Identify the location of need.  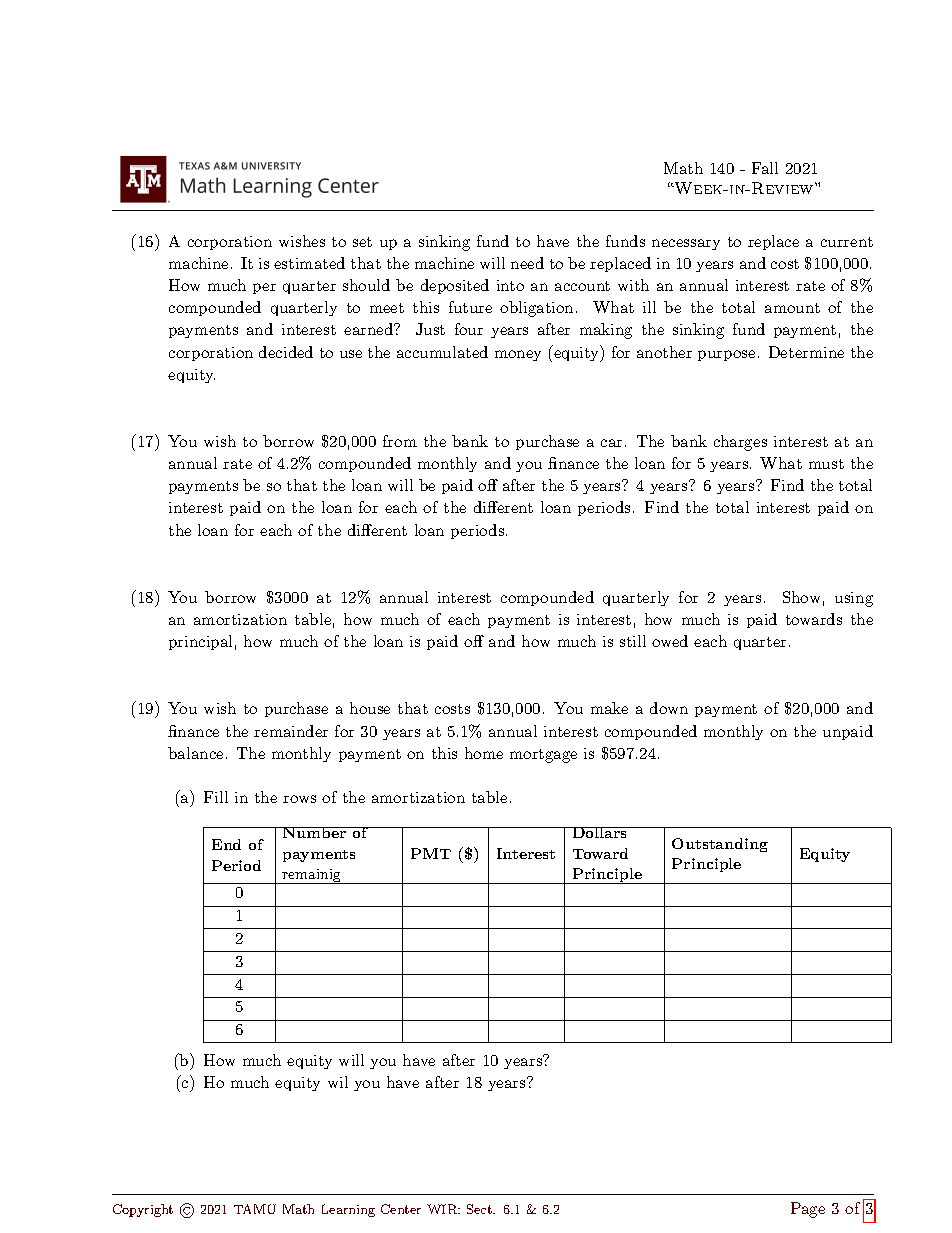
(527, 263).
